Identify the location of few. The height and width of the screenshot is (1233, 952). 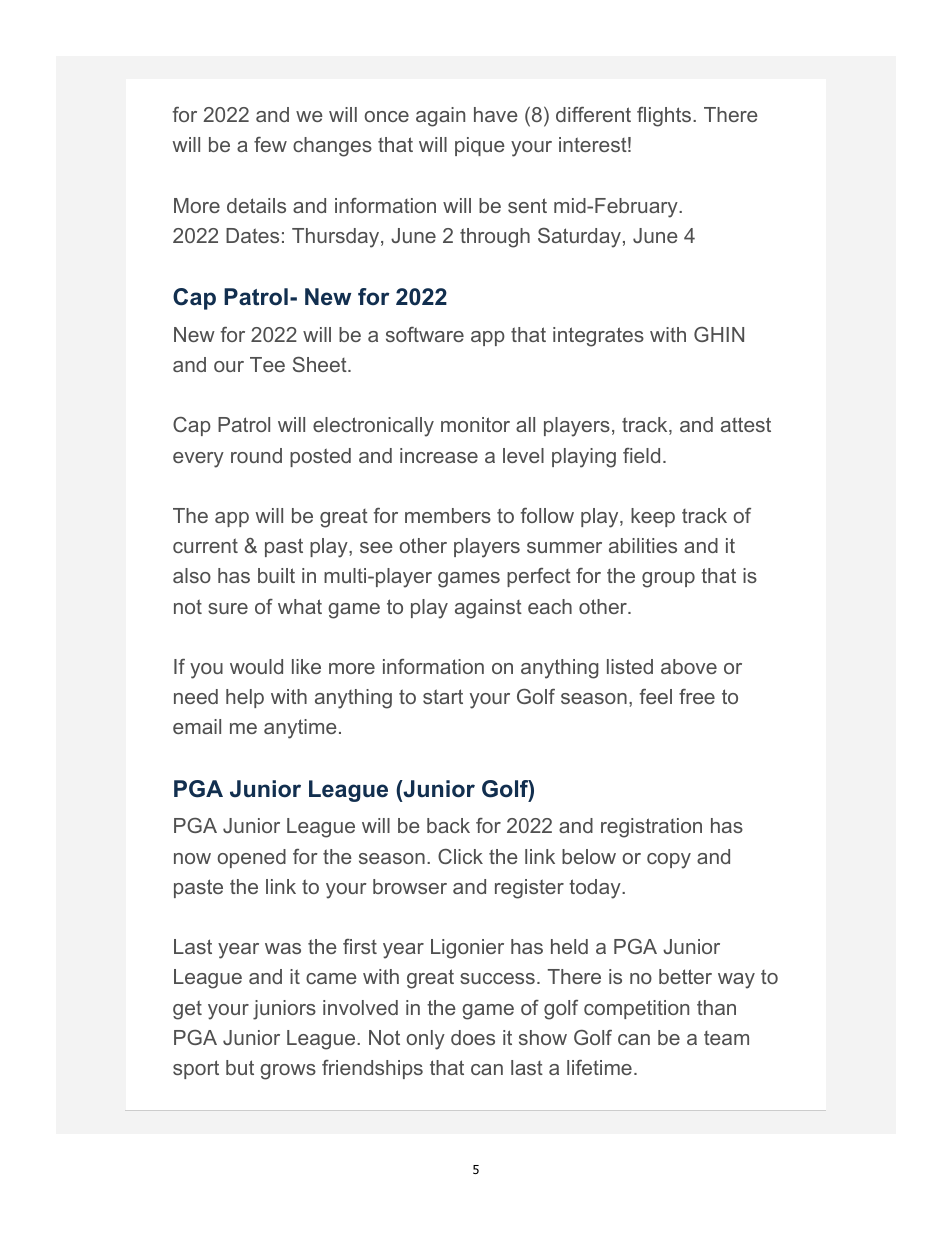
(270, 144).
